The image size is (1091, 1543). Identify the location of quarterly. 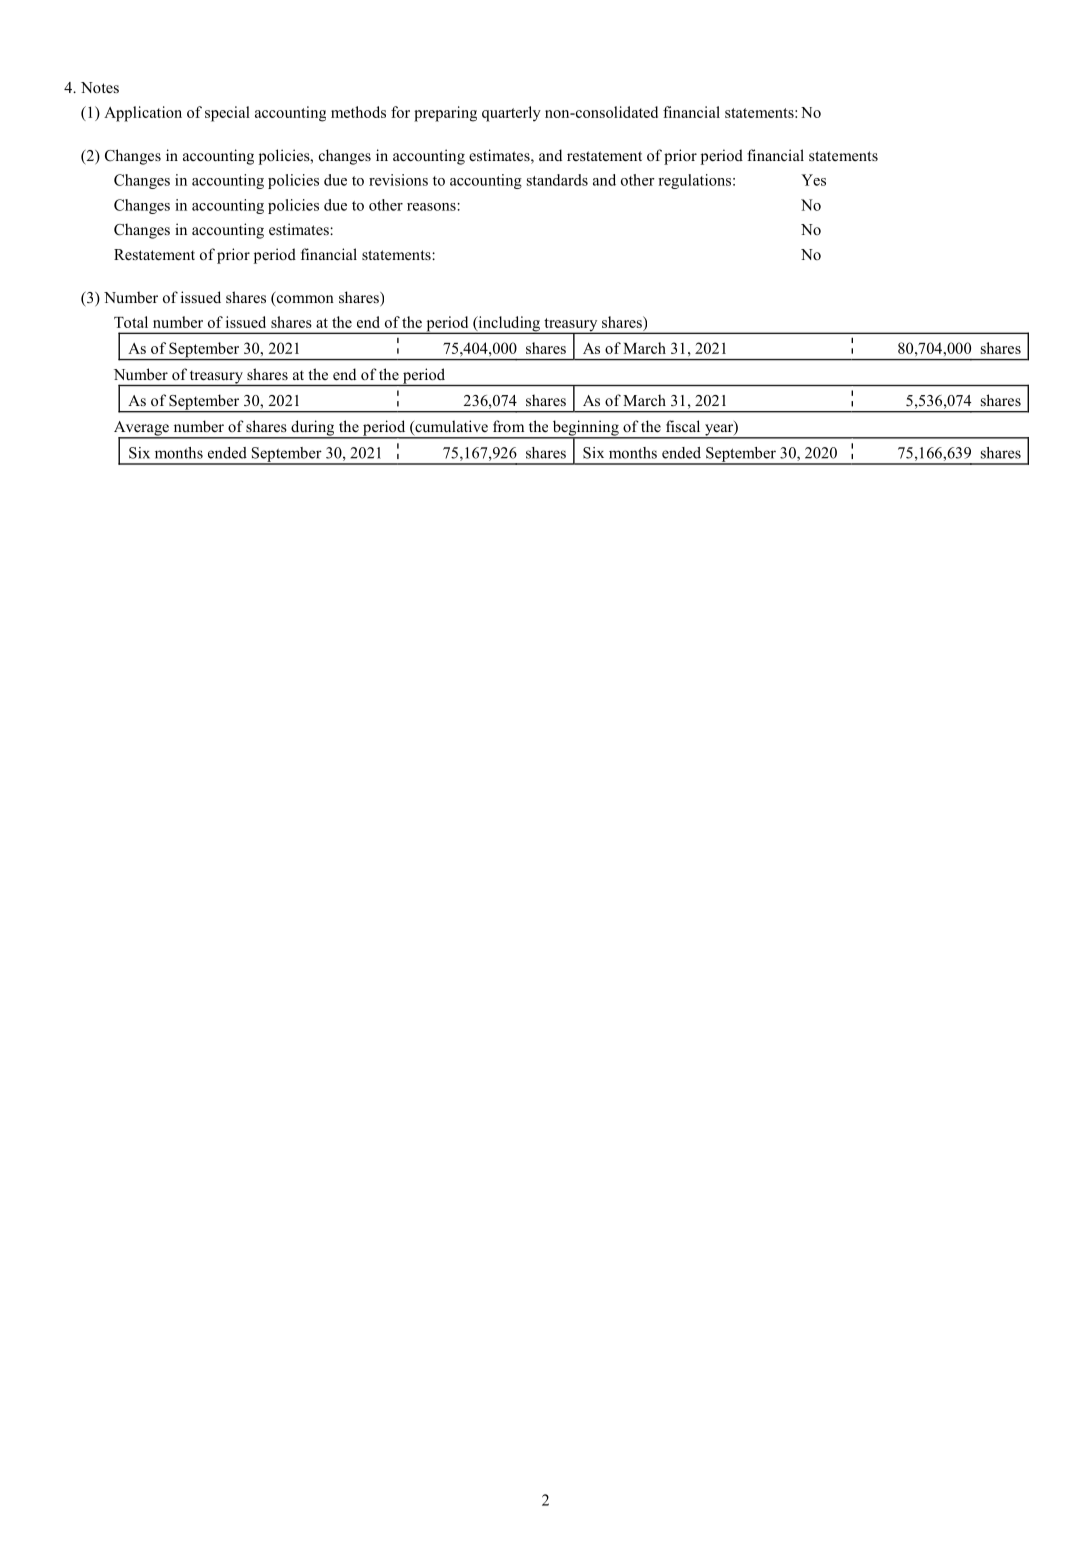
(511, 114).
